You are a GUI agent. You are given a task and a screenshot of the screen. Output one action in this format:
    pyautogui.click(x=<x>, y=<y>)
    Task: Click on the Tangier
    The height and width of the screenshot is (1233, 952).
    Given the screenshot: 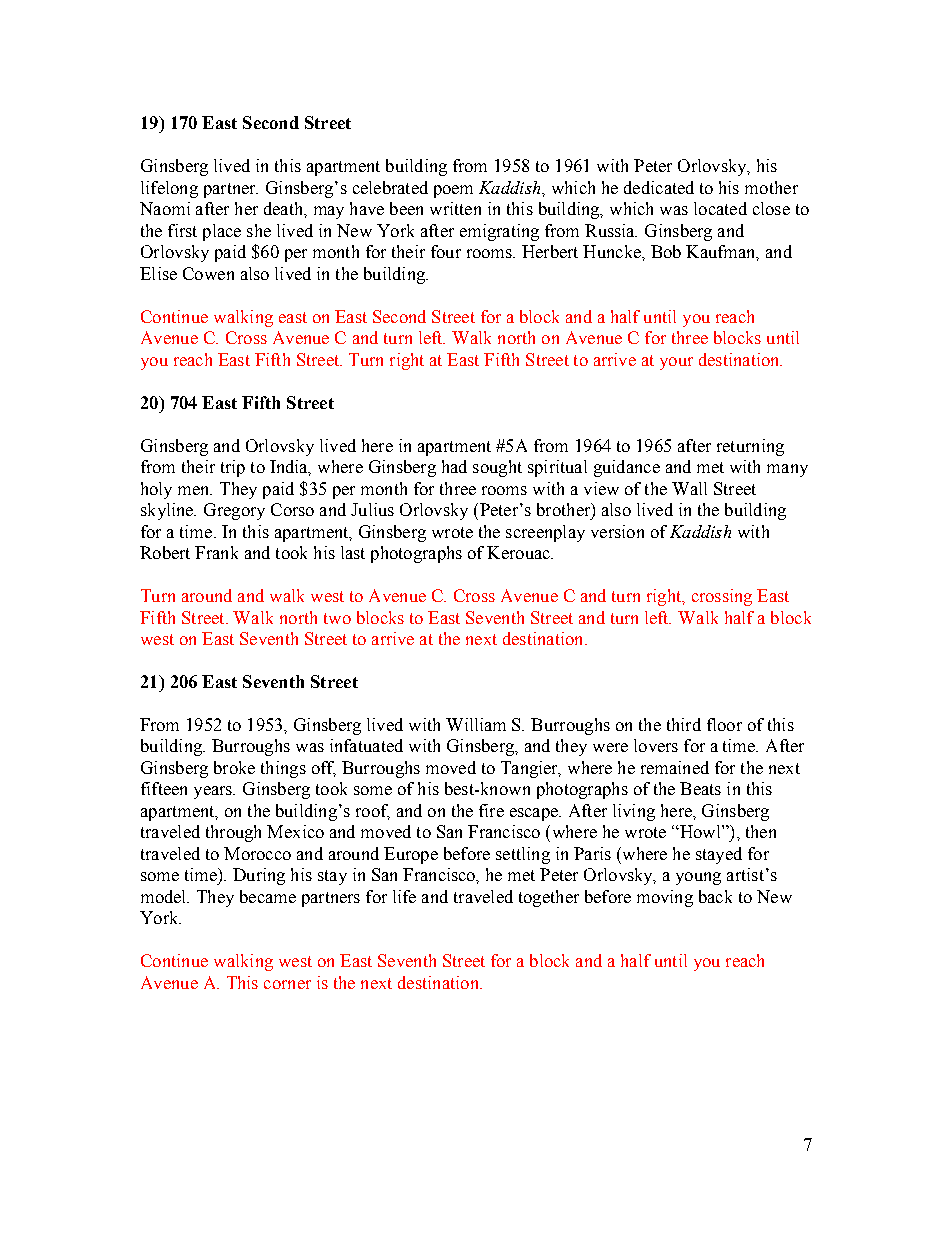 What is the action you would take?
    pyautogui.click(x=530, y=769)
